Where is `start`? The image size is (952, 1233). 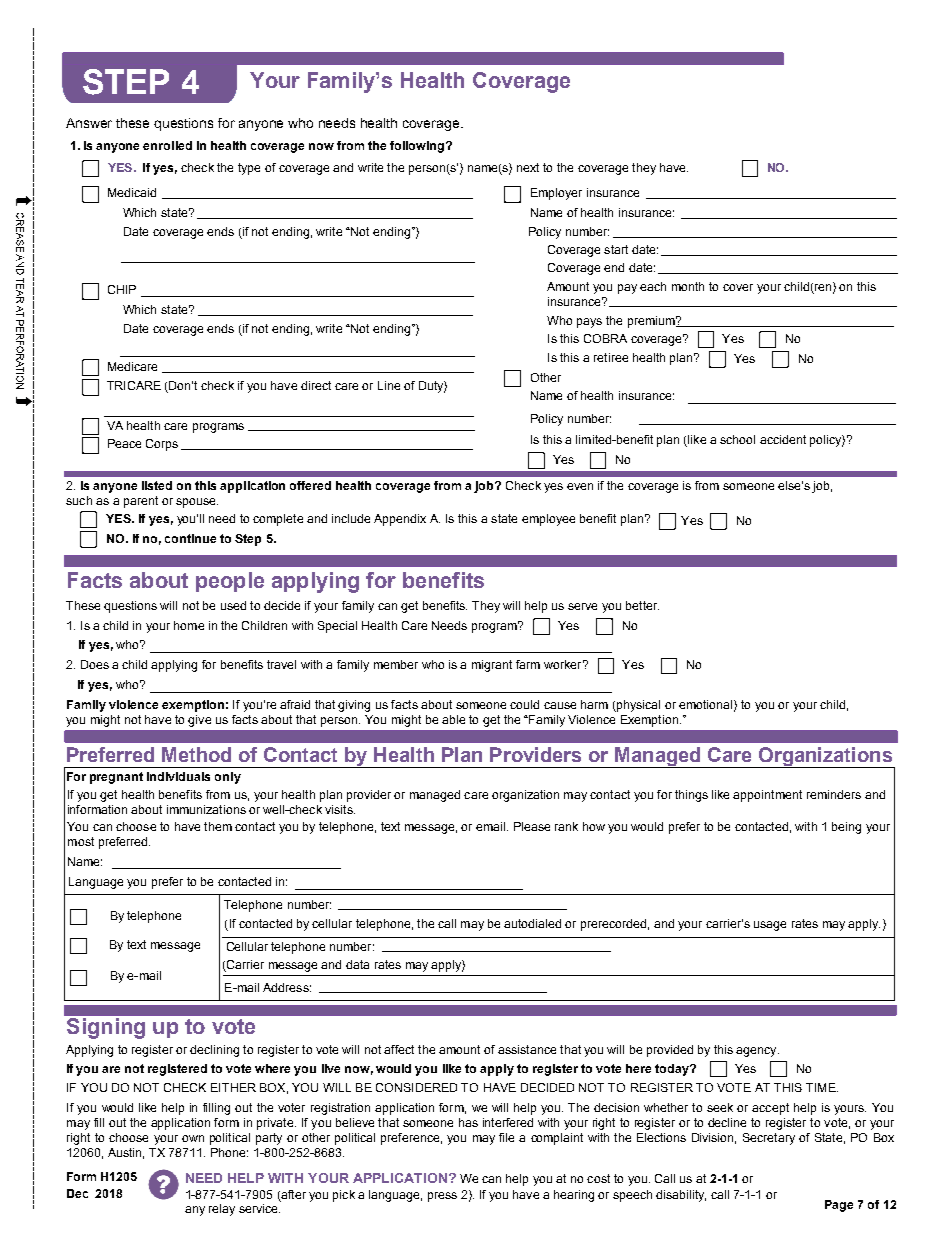
start is located at coordinates (616, 249).
